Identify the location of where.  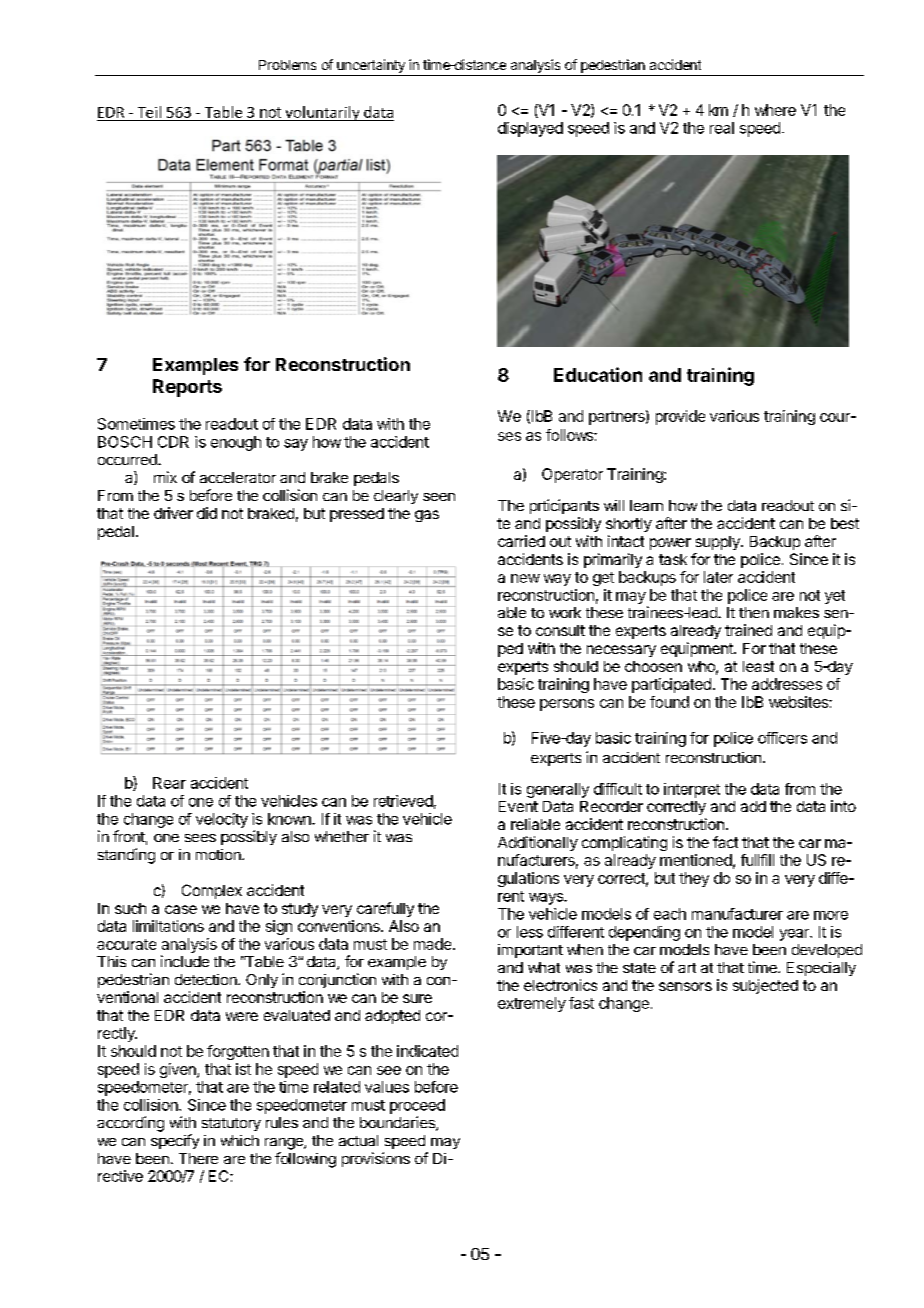
(775, 110).
